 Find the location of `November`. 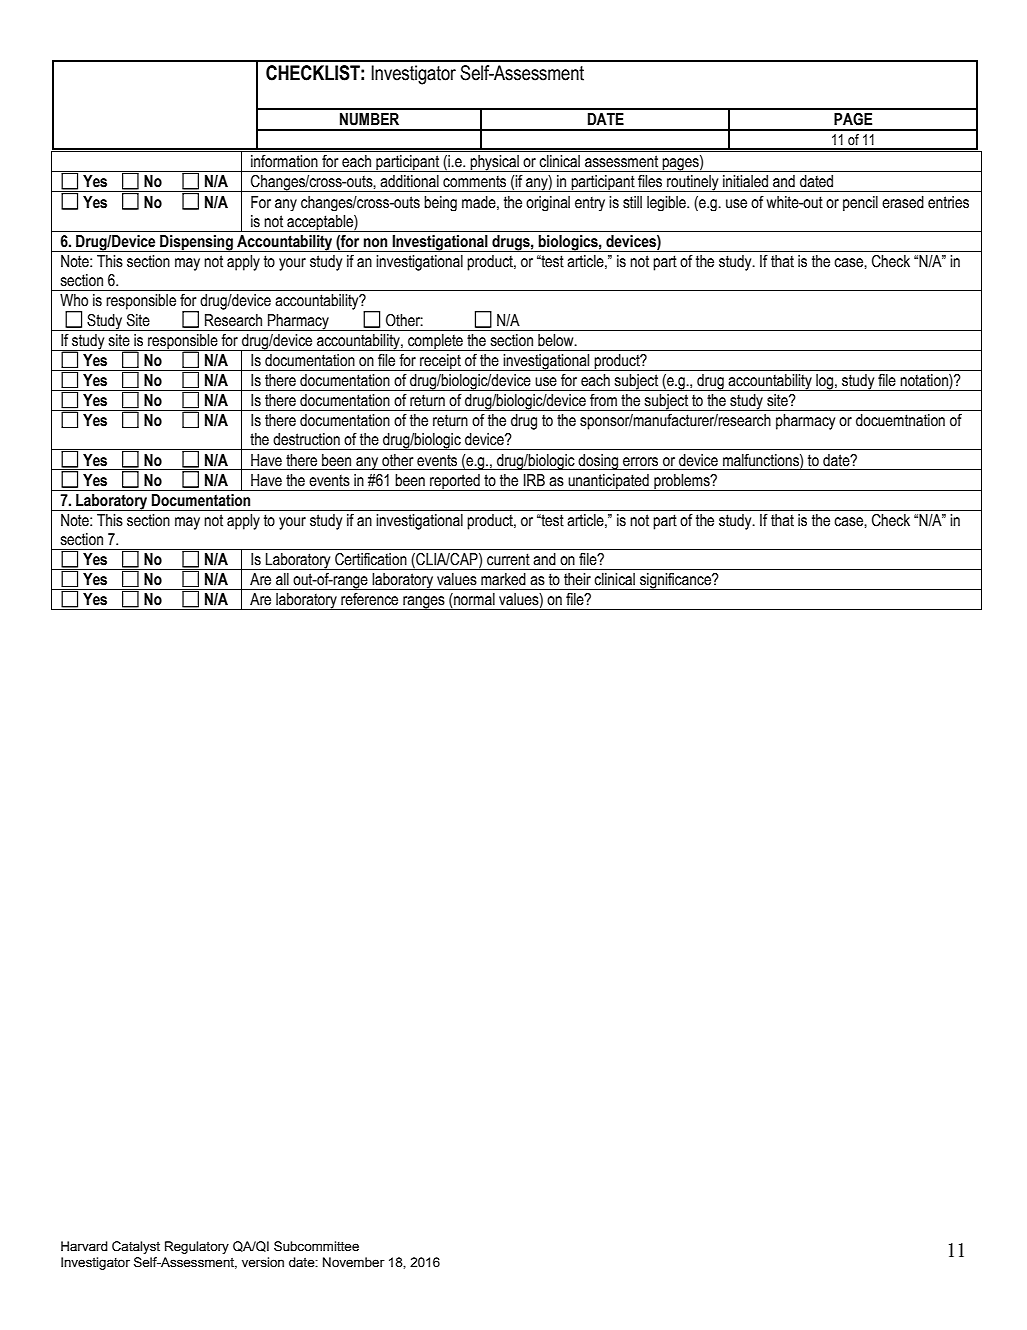

November is located at coordinates (354, 1262).
